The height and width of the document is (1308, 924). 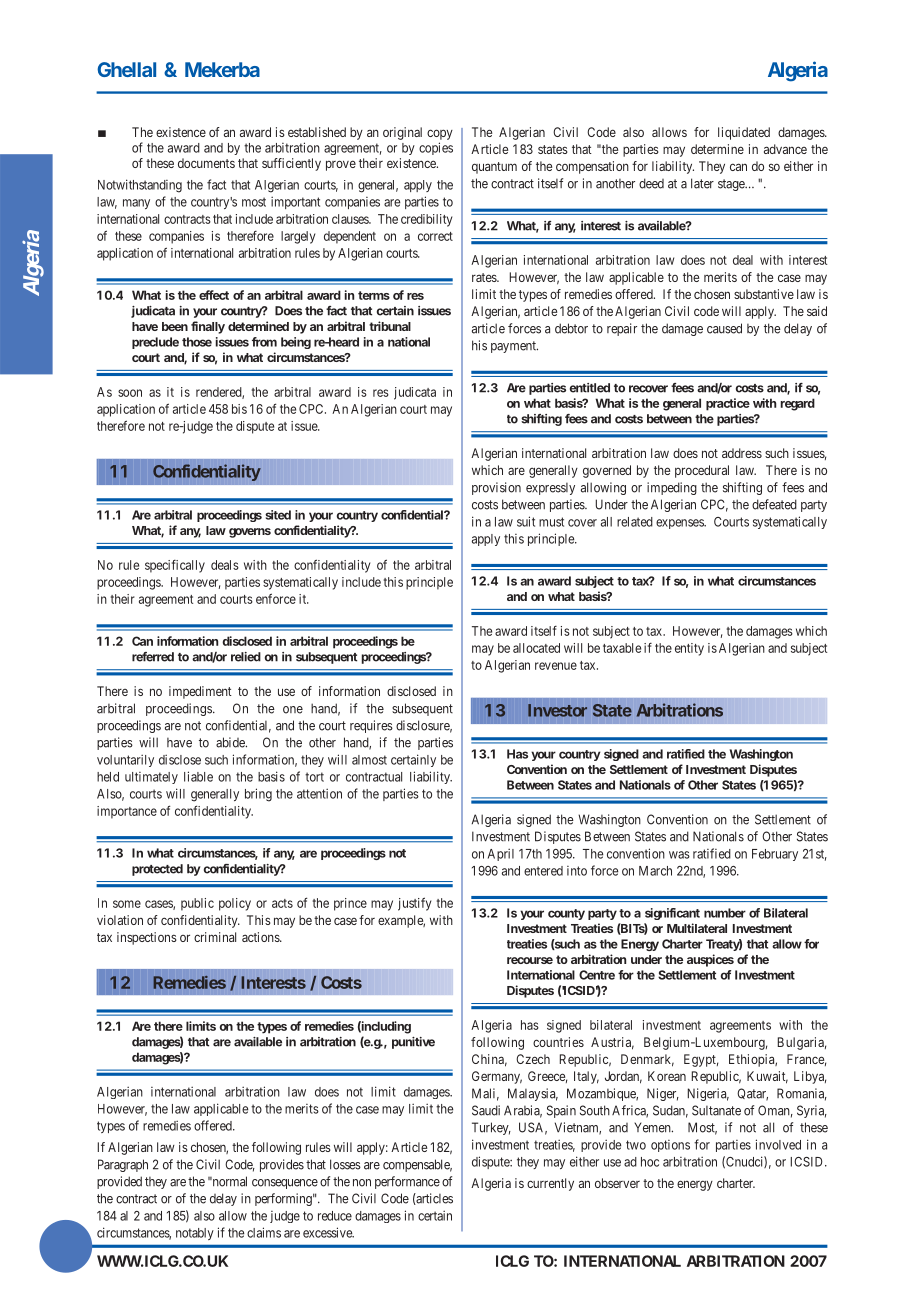 I want to click on practice, so click(x=728, y=404).
